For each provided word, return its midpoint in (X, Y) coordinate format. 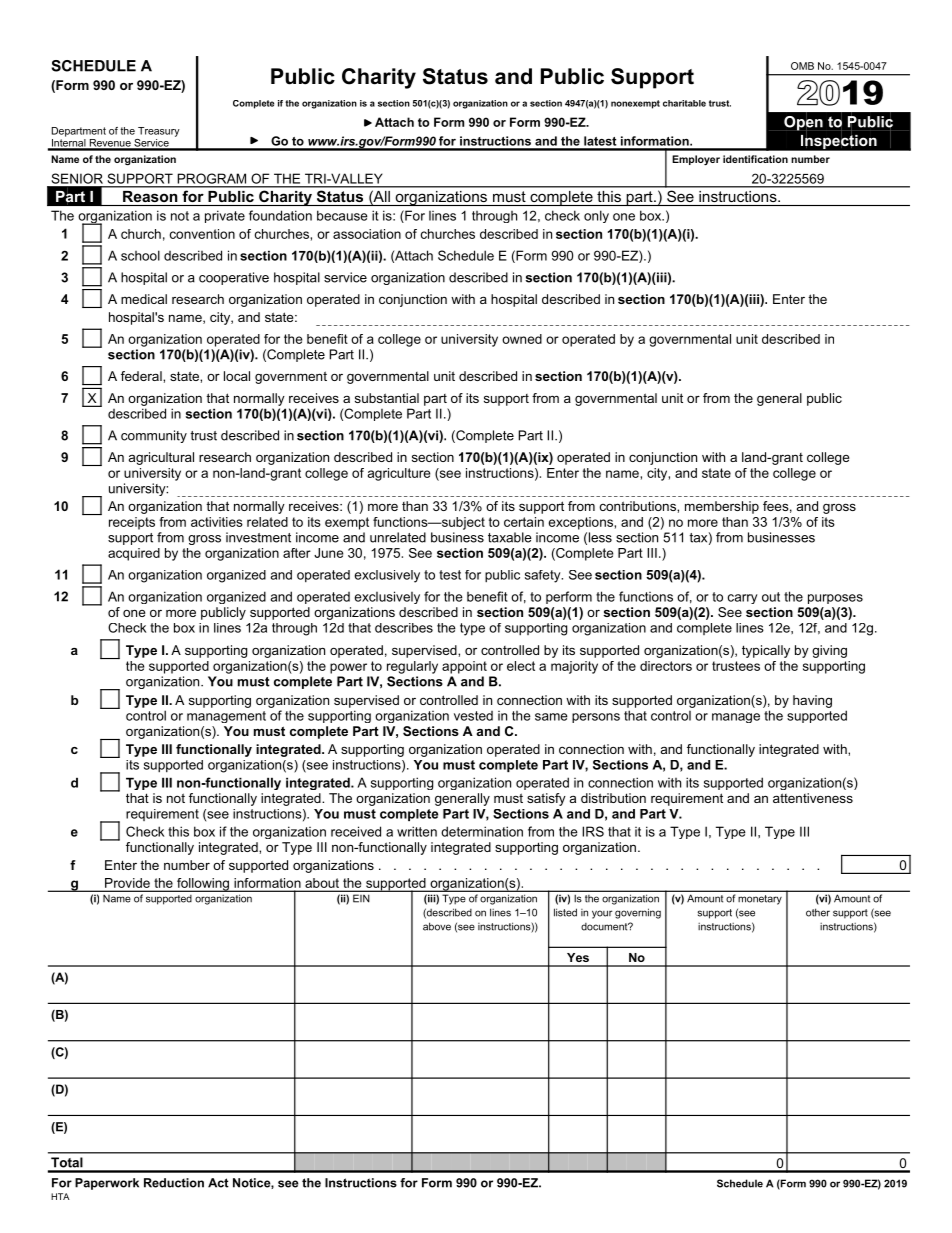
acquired (134, 554)
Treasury (159, 132)
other (818, 912)
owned (522, 339)
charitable (684, 103)
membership (722, 507)
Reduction (174, 1183)
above (437, 926)
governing (638, 913)
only (596, 216)
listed (565, 912)
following (203, 885)
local (237, 376)
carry (743, 599)
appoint (464, 667)
